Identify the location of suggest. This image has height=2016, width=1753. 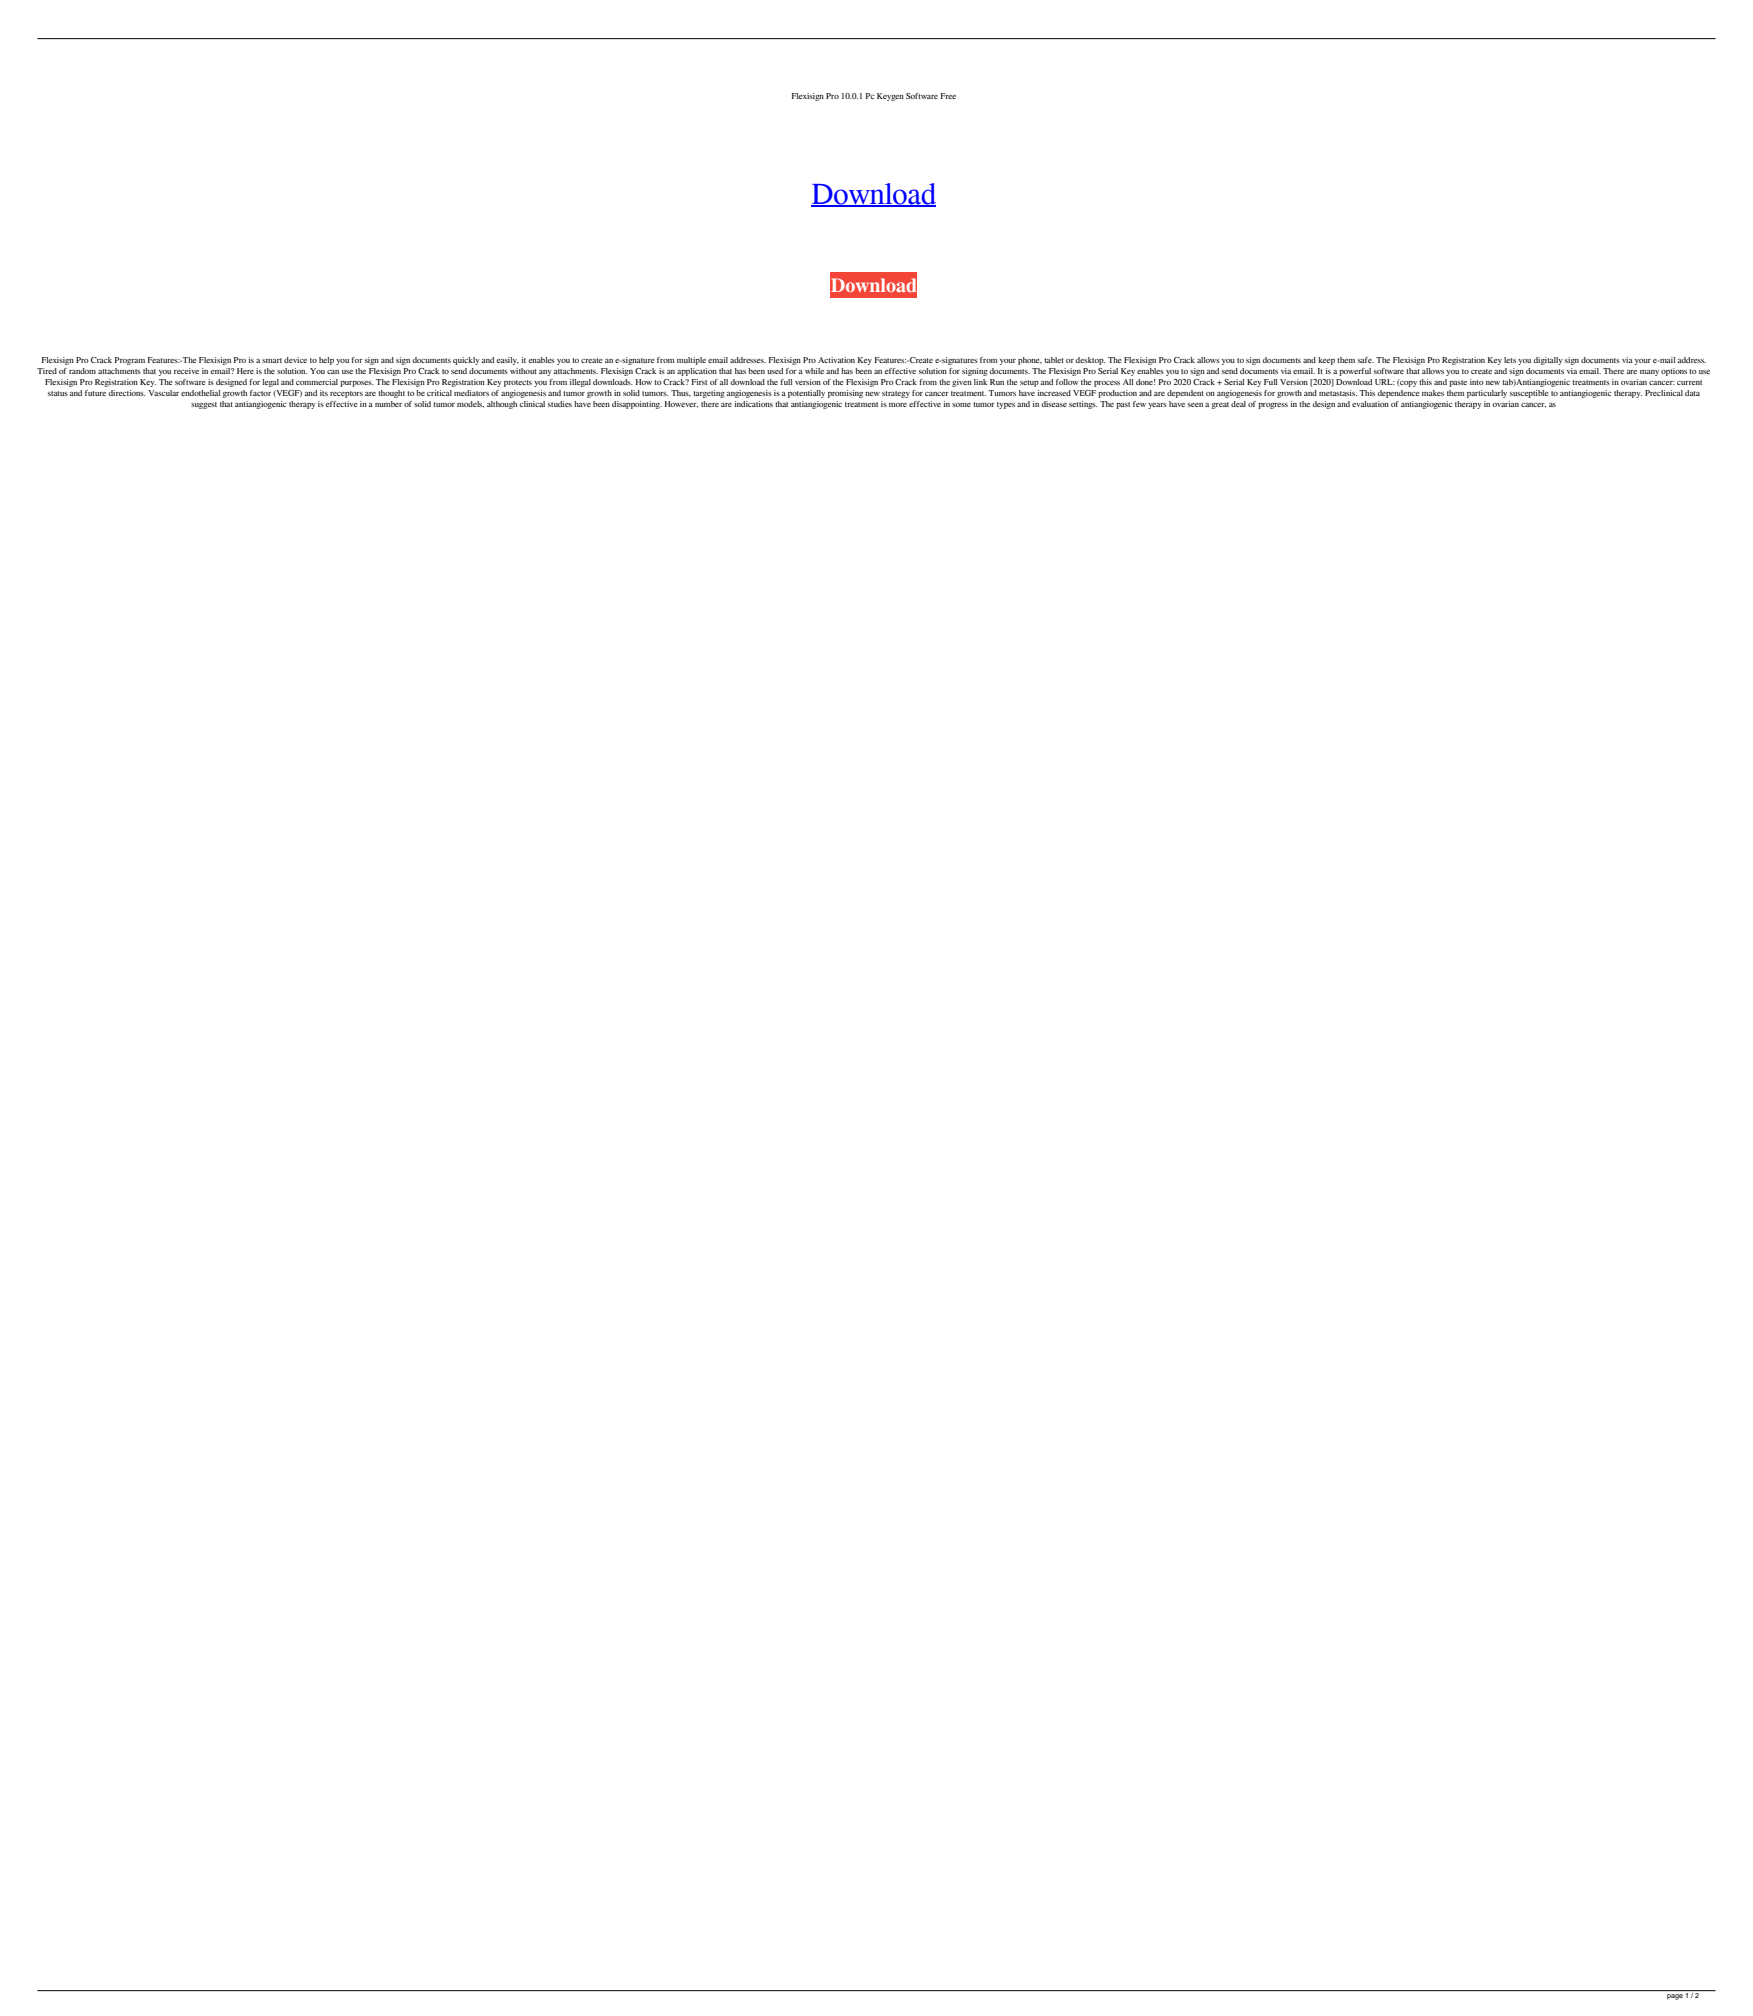
(204, 405).
